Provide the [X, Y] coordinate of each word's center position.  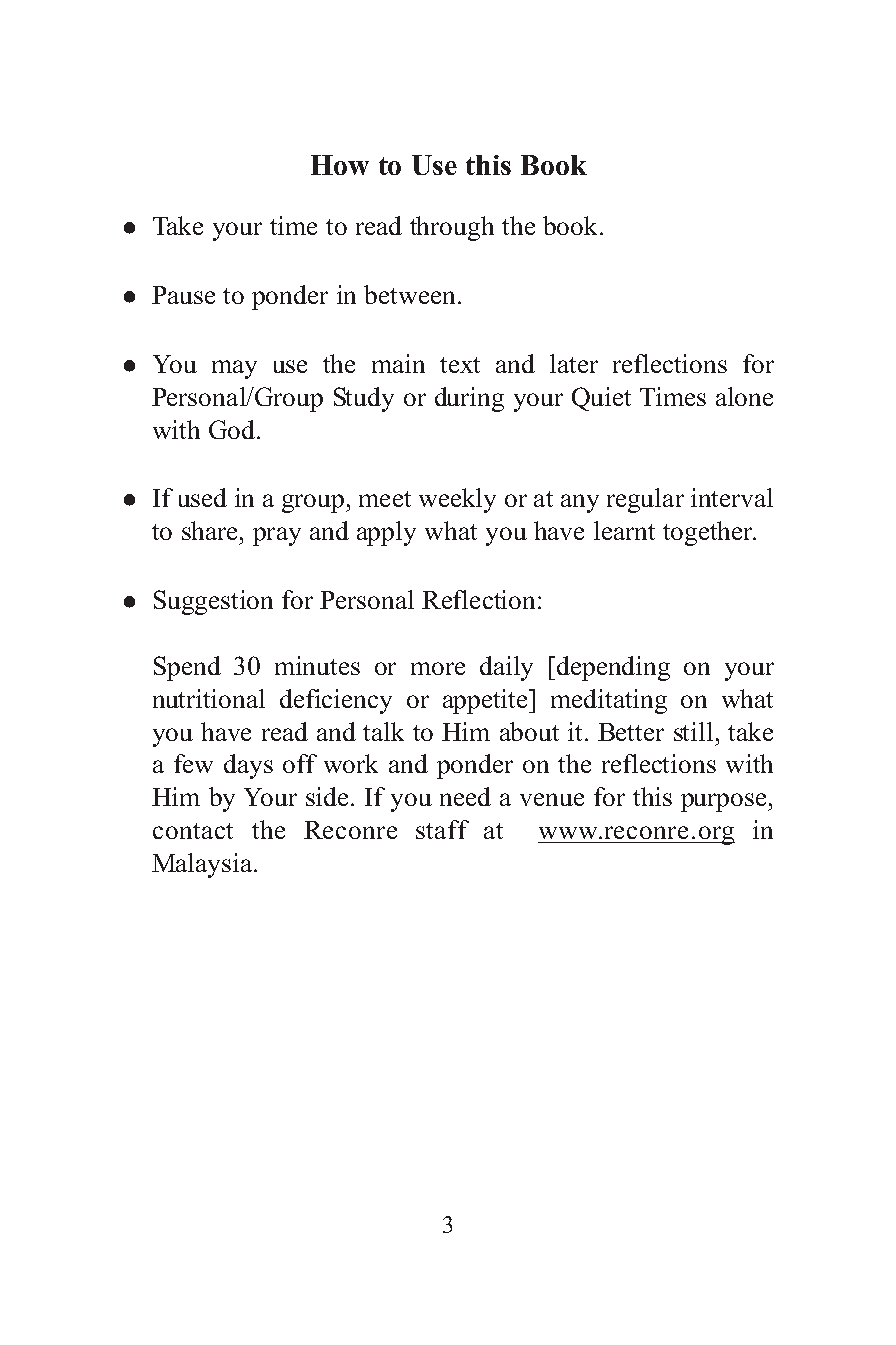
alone [744, 396]
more [438, 668]
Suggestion [213, 602]
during [469, 399]
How [340, 165]
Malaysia [203, 865]
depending [613, 668]
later [574, 363]
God [233, 429]
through [452, 228]
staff [442, 829]
